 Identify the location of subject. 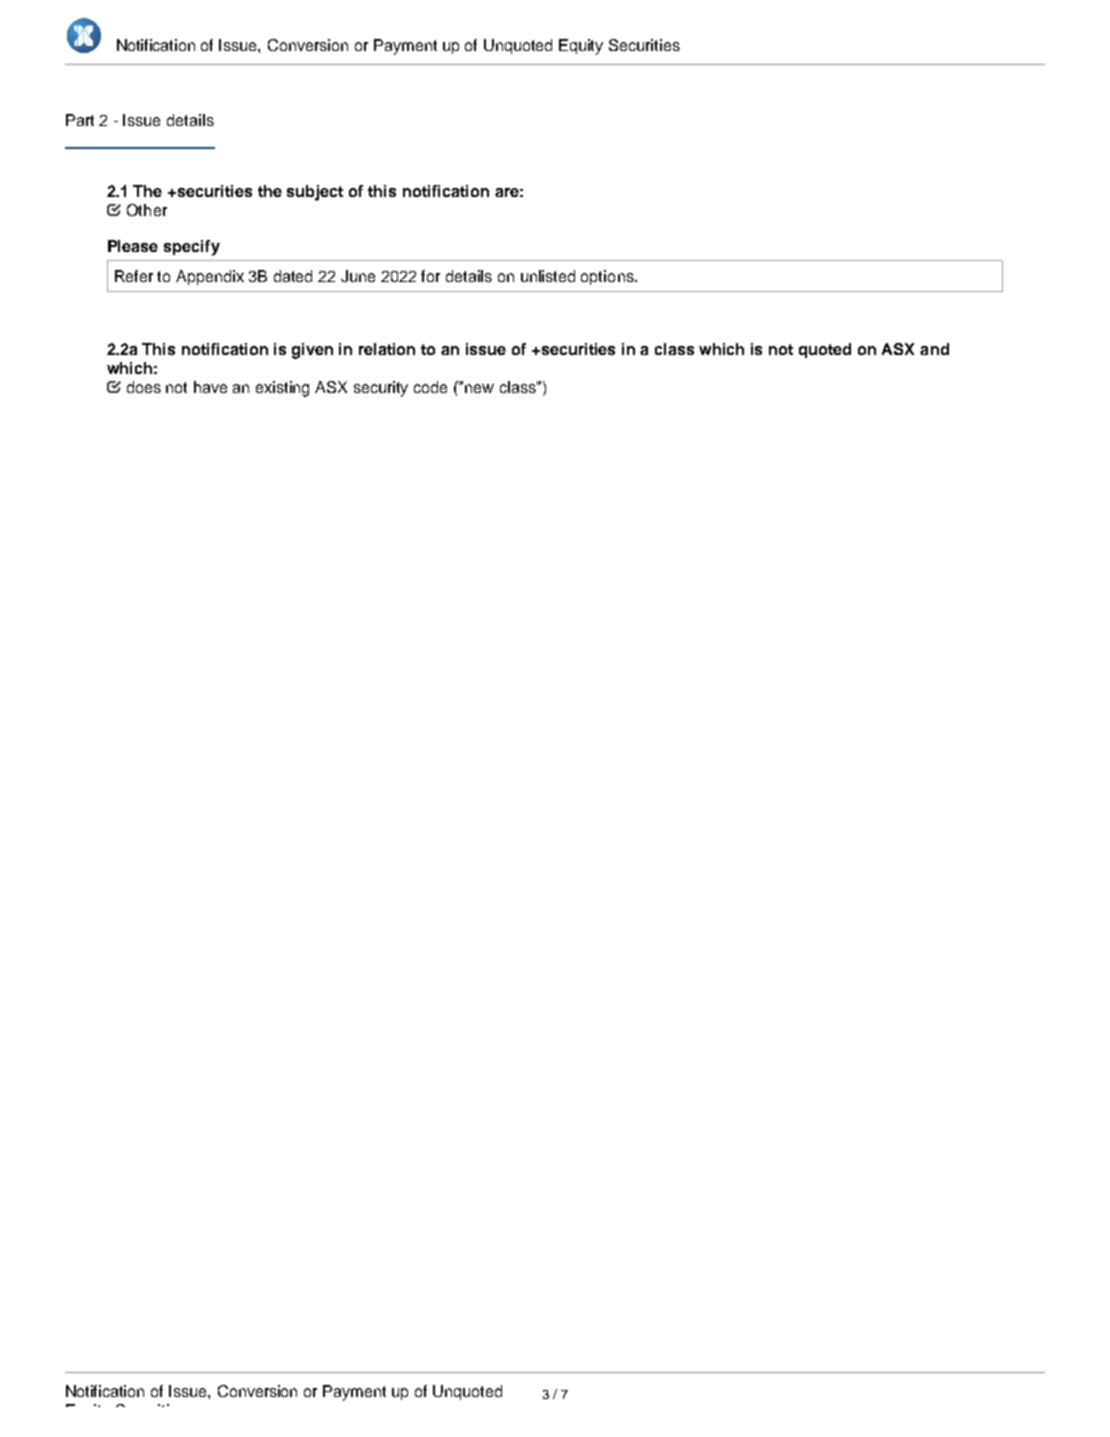
(315, 193).
